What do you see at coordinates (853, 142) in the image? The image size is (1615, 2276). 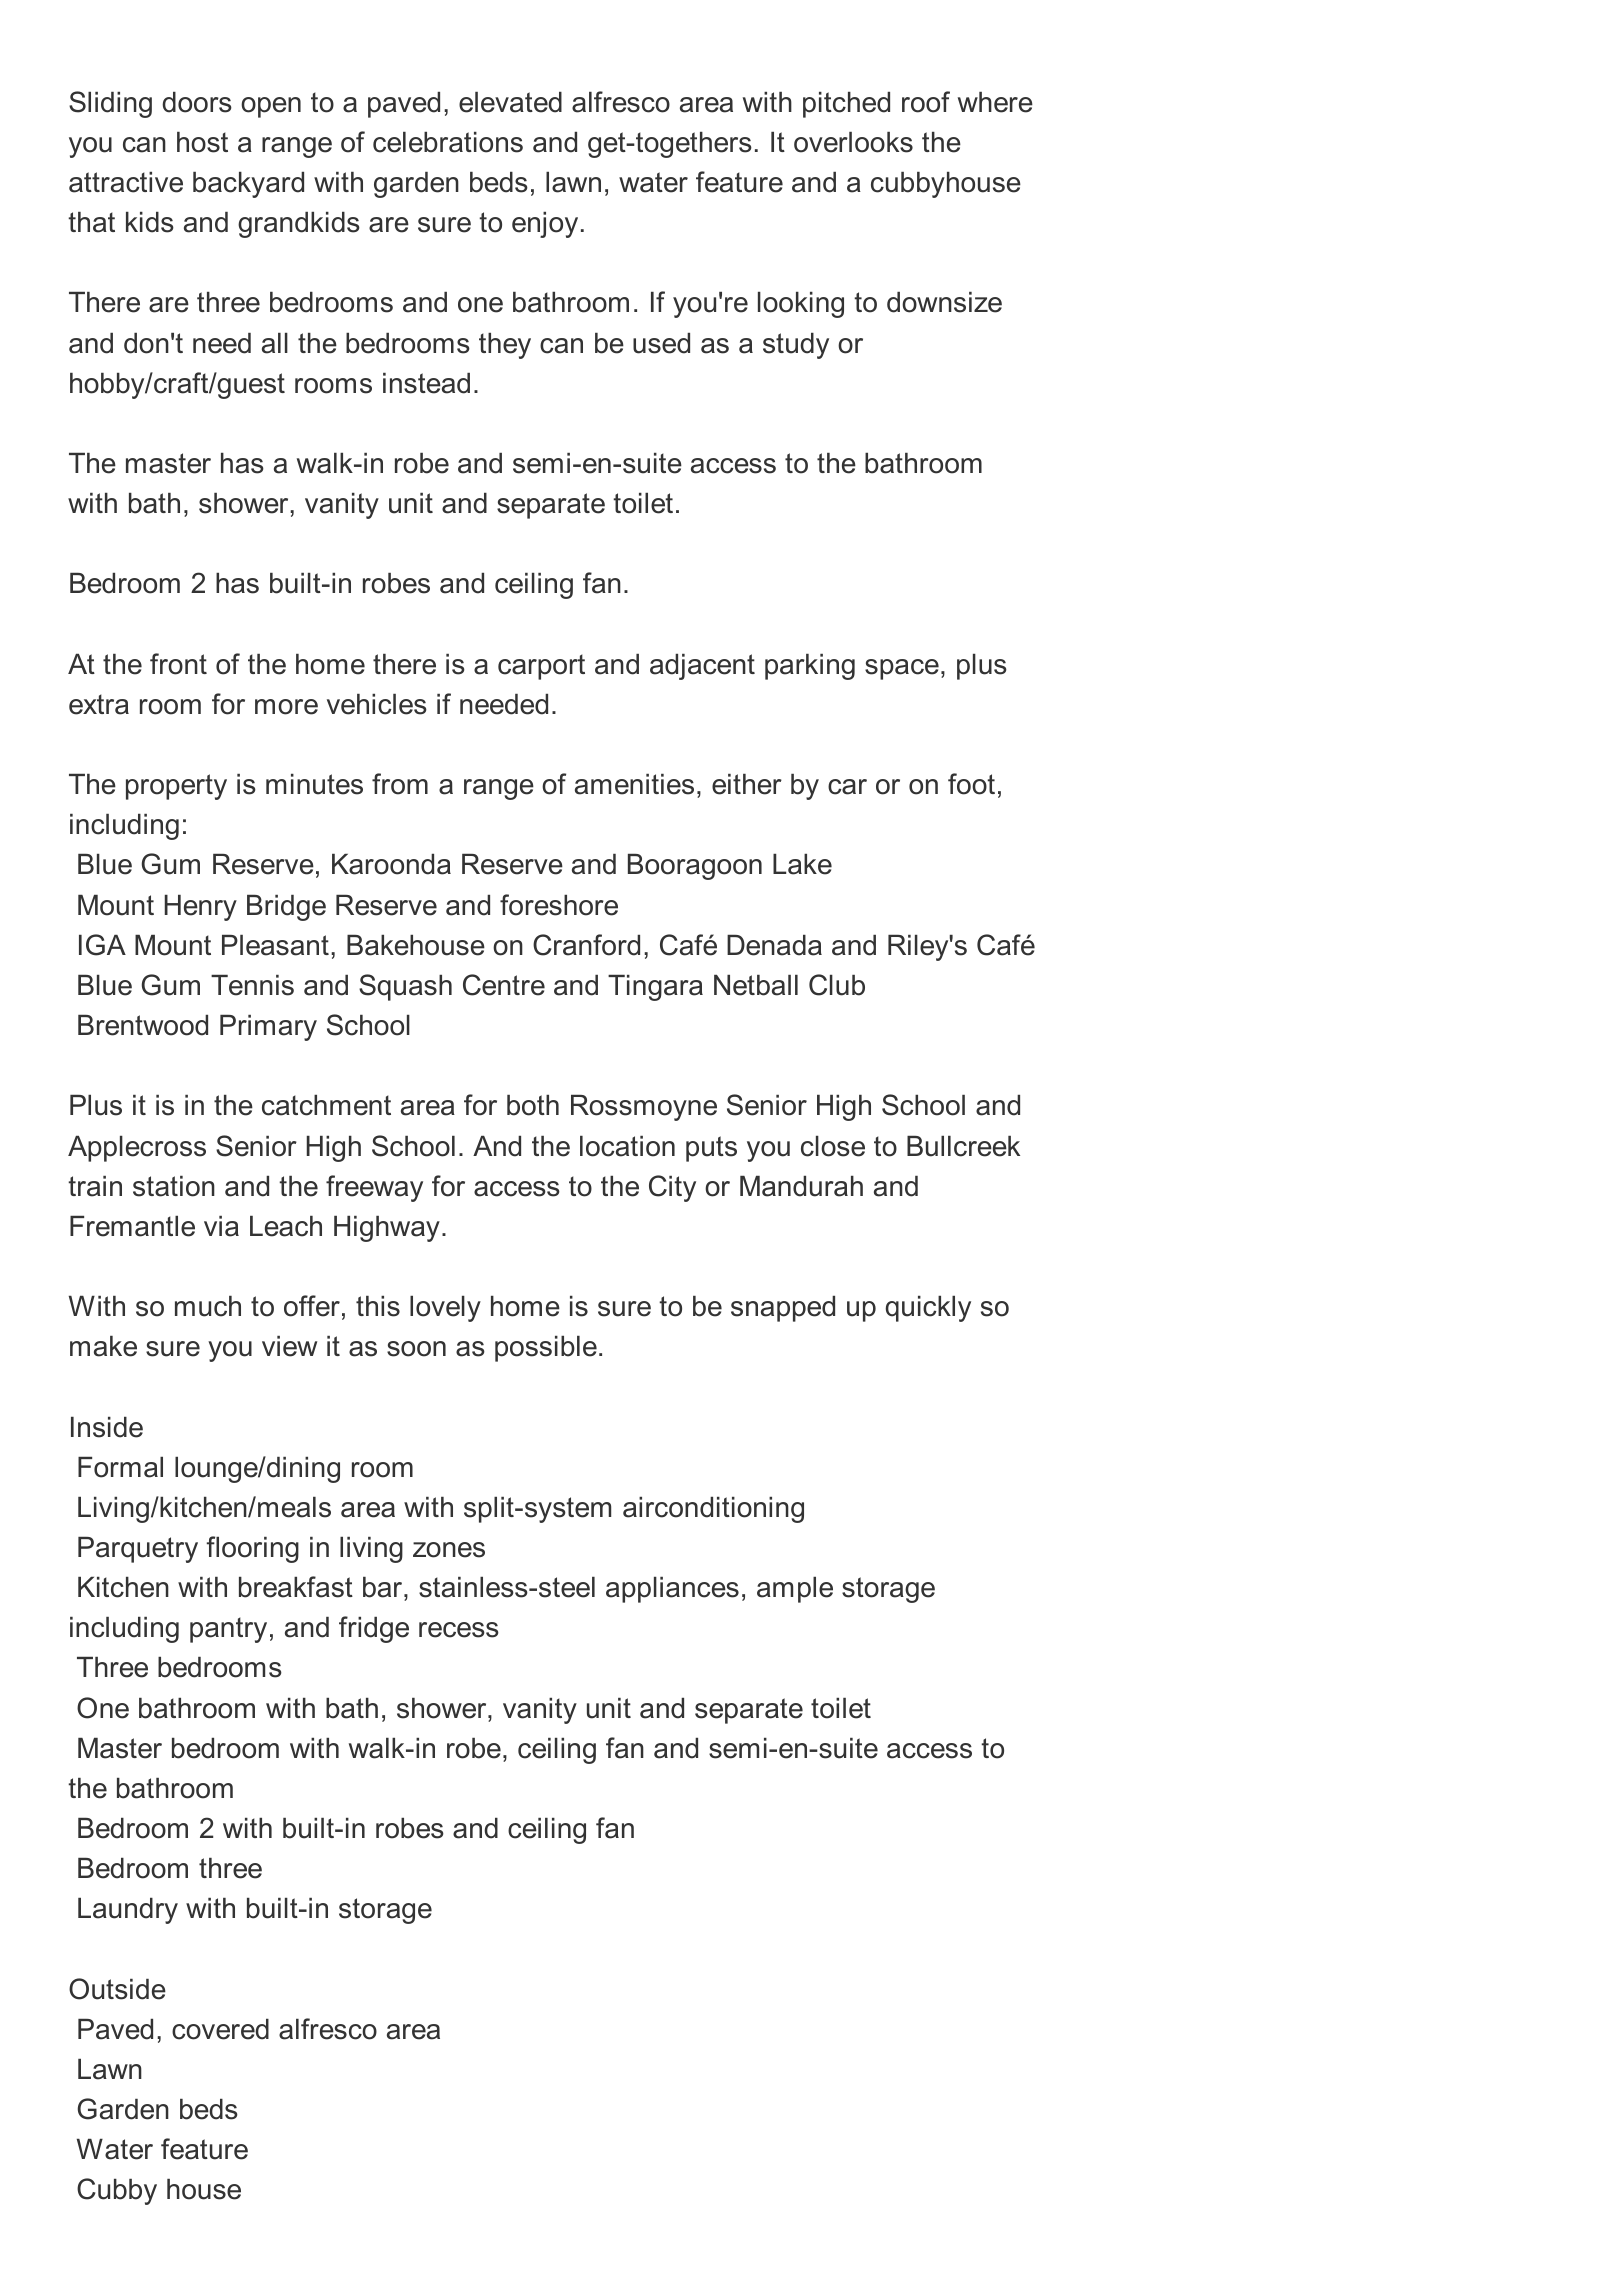 I see `overlooks` at bounding box center [853, 142].
